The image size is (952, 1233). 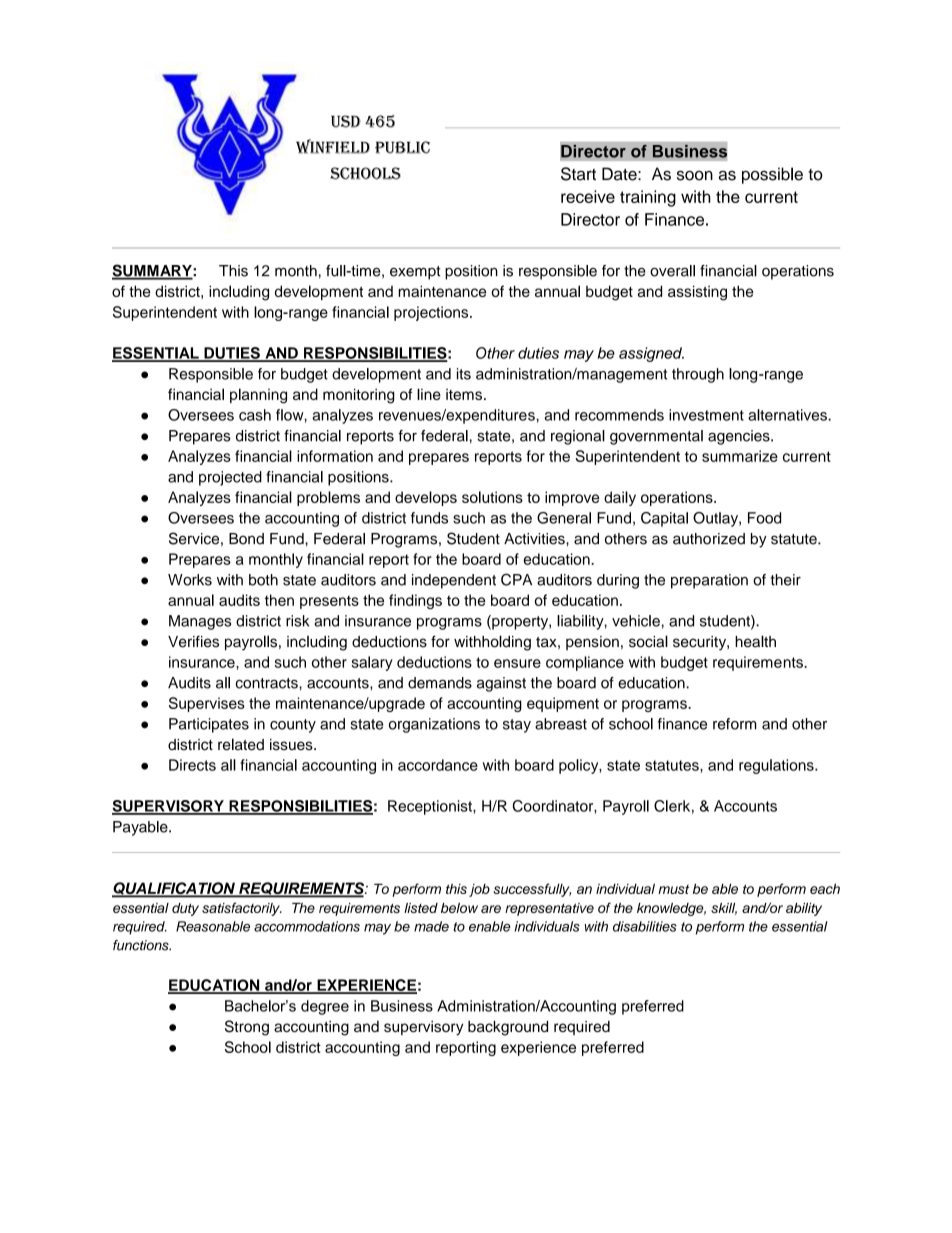 What do you see at coordinates (247, 1028) in the screenshot?
I see `Strong` at bounding box center [247, 1028].
